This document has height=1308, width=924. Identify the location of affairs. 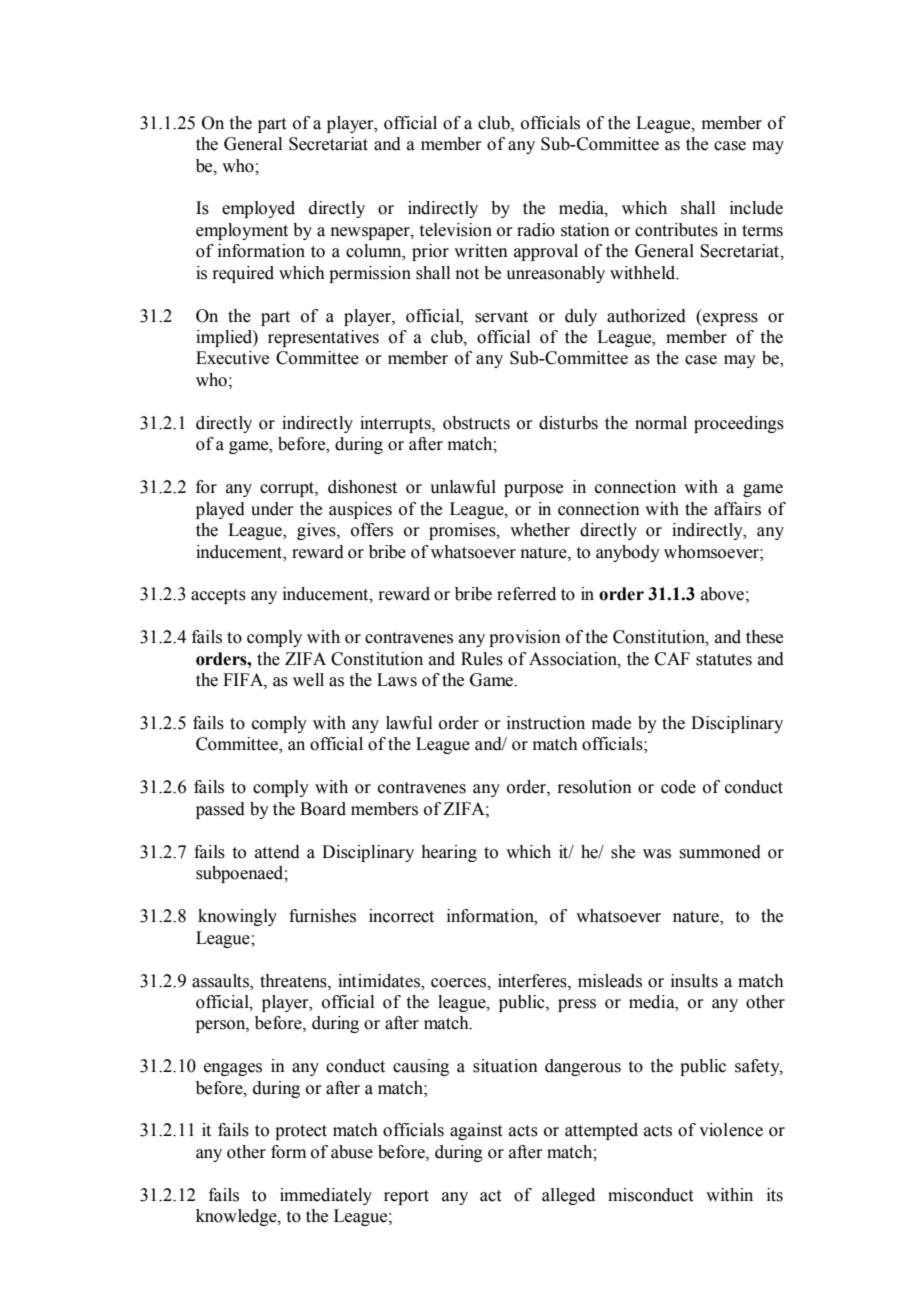
(737, 509).
